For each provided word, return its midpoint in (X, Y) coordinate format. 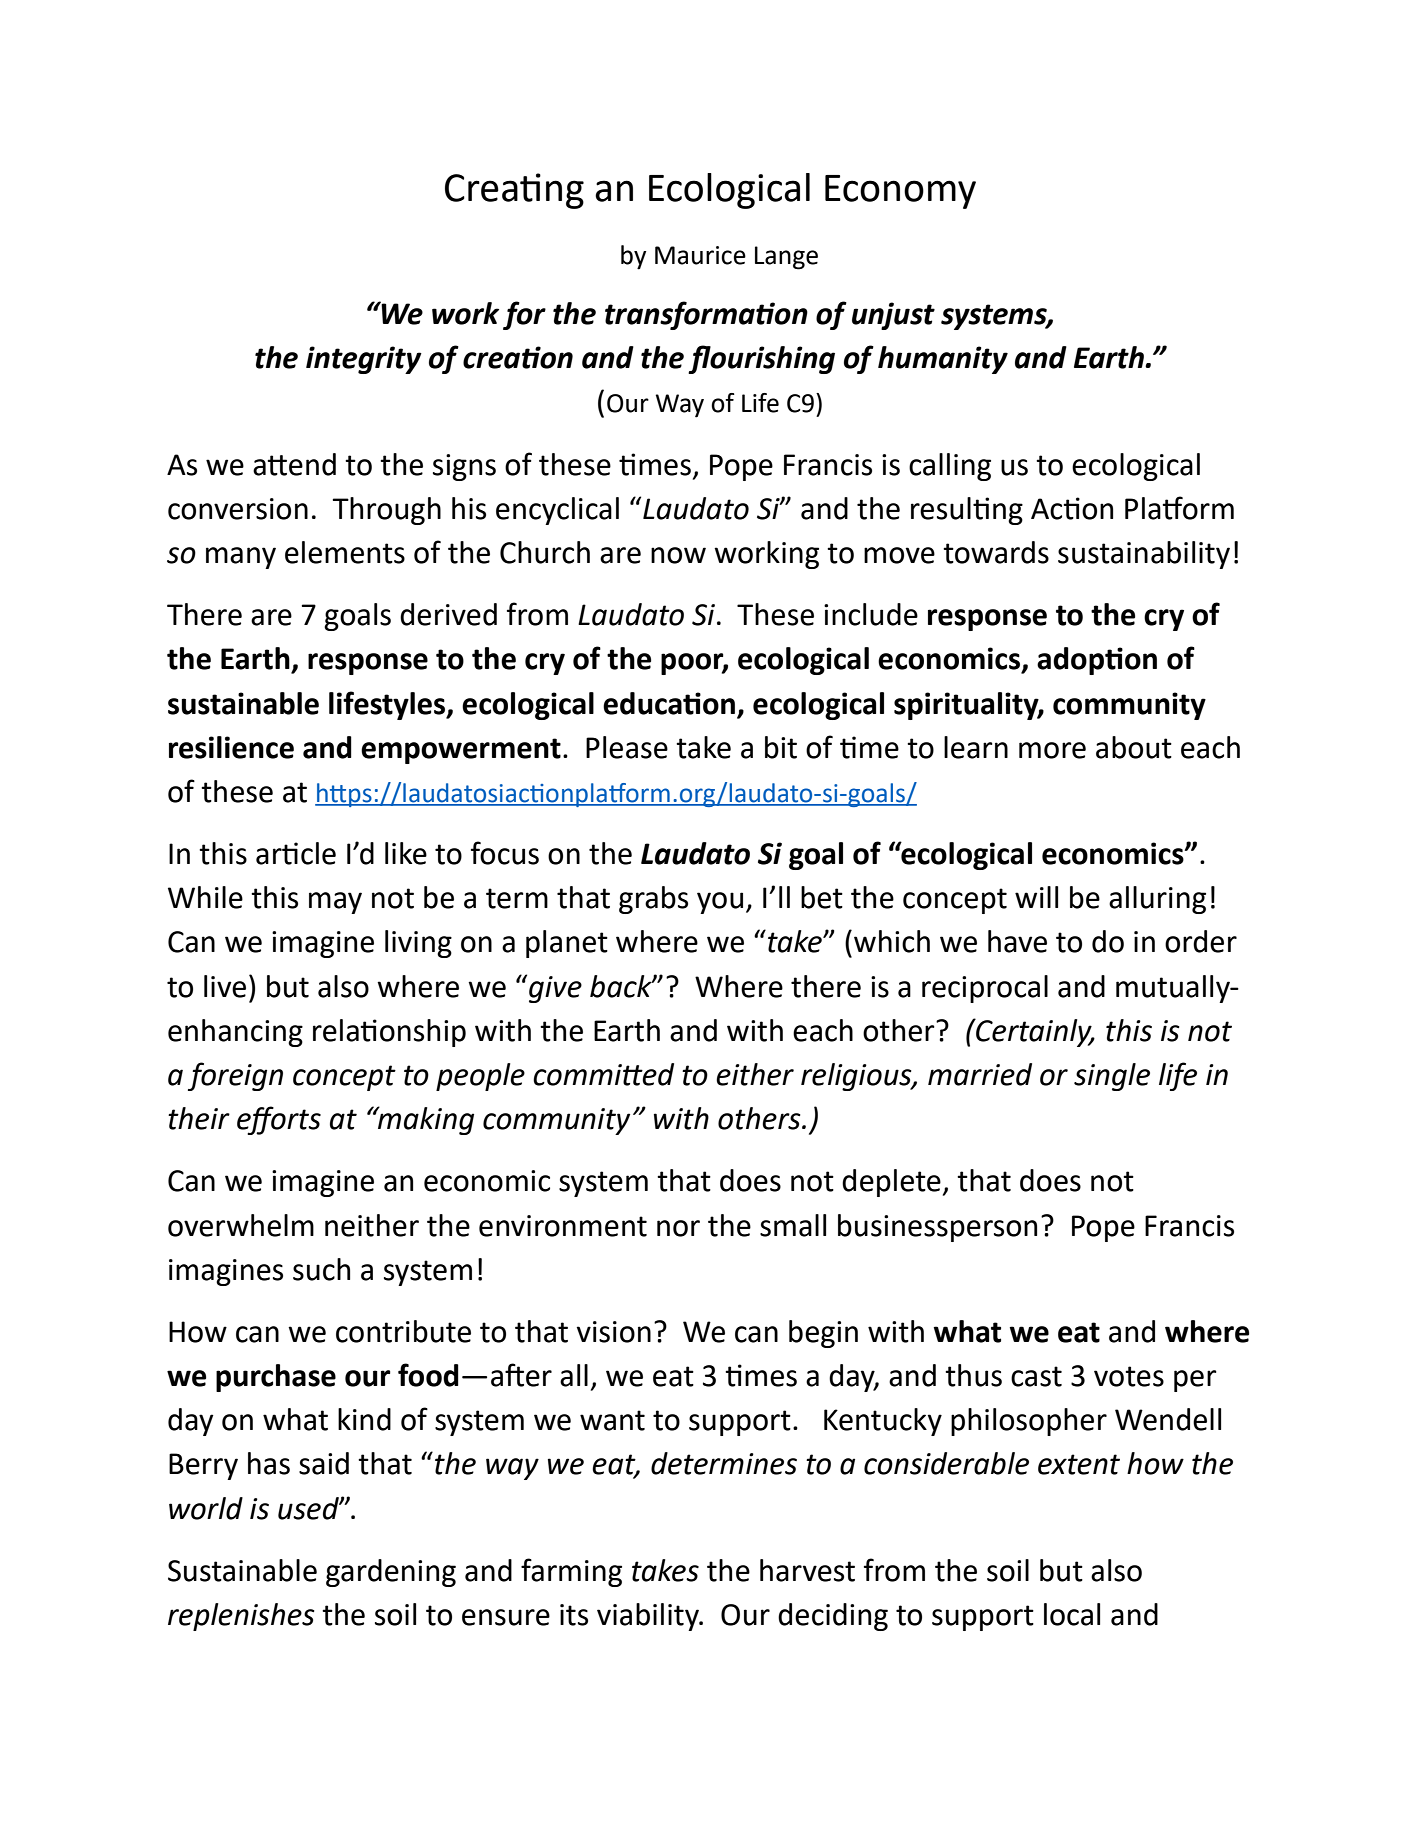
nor (678, 1228)
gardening (391, 1573)
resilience (231, 747)
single (1112, 1077)
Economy (900, 192)
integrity (364, 360)
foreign (235, 1076)
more (1052, 750)
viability (649, 1617)
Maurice (700, 255)
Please (627, 747)
